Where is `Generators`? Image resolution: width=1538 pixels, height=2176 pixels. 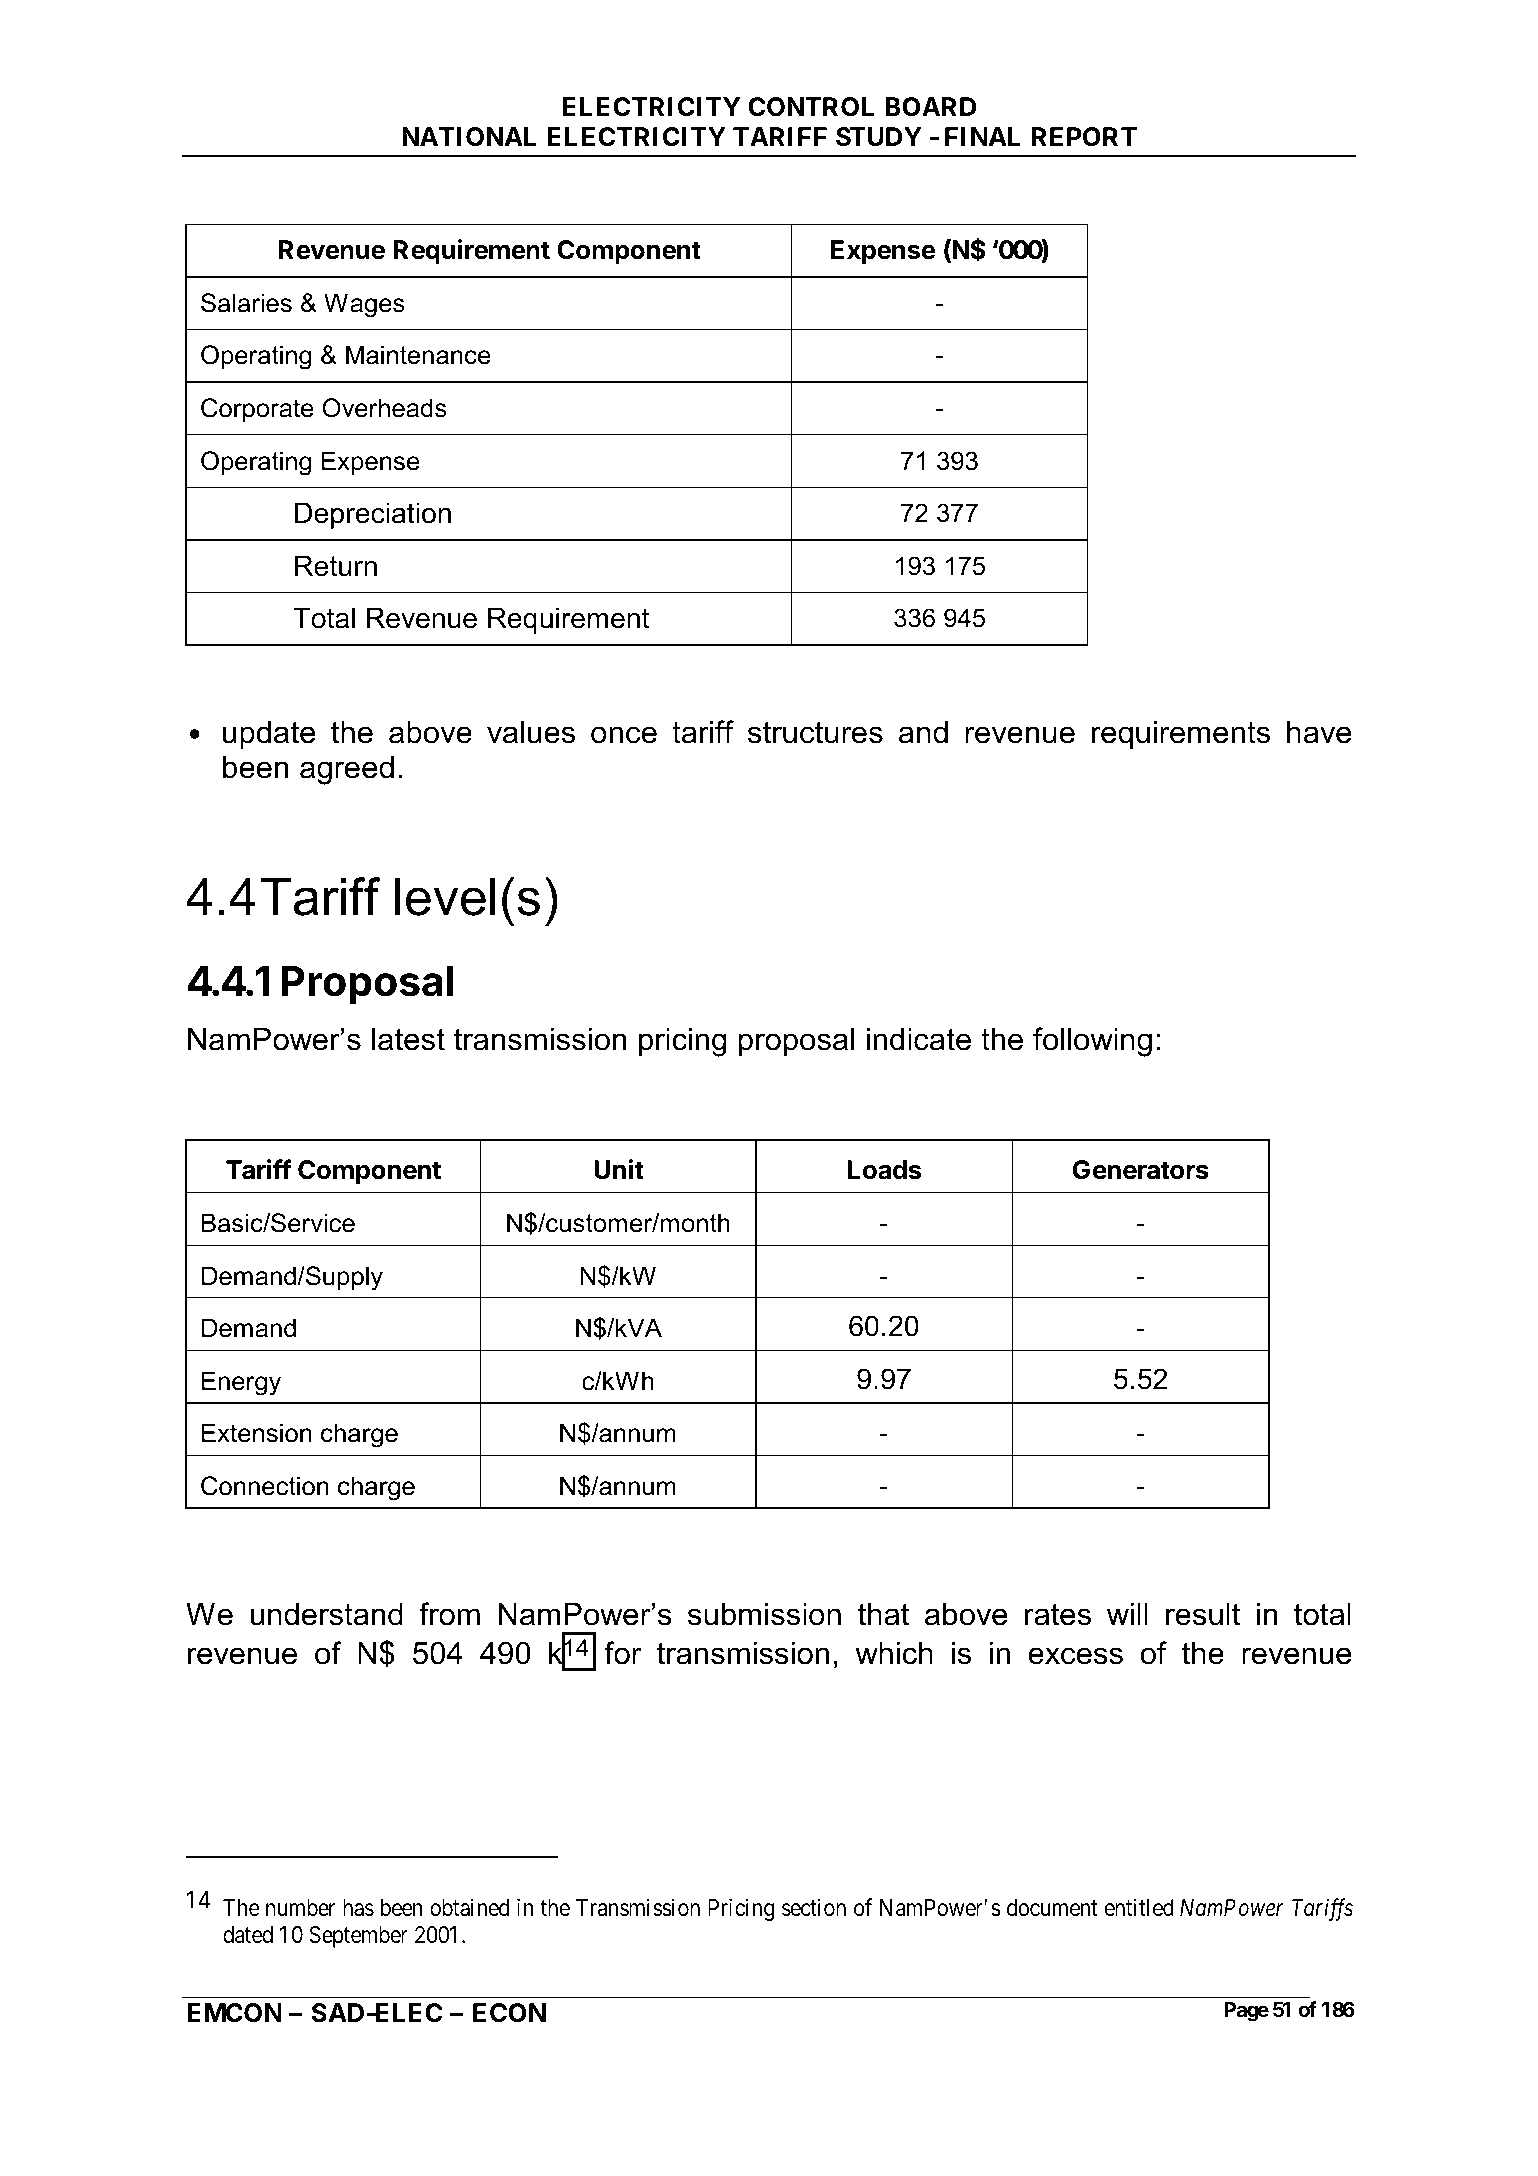 Generators is located at coordinates (1141, 1170).
